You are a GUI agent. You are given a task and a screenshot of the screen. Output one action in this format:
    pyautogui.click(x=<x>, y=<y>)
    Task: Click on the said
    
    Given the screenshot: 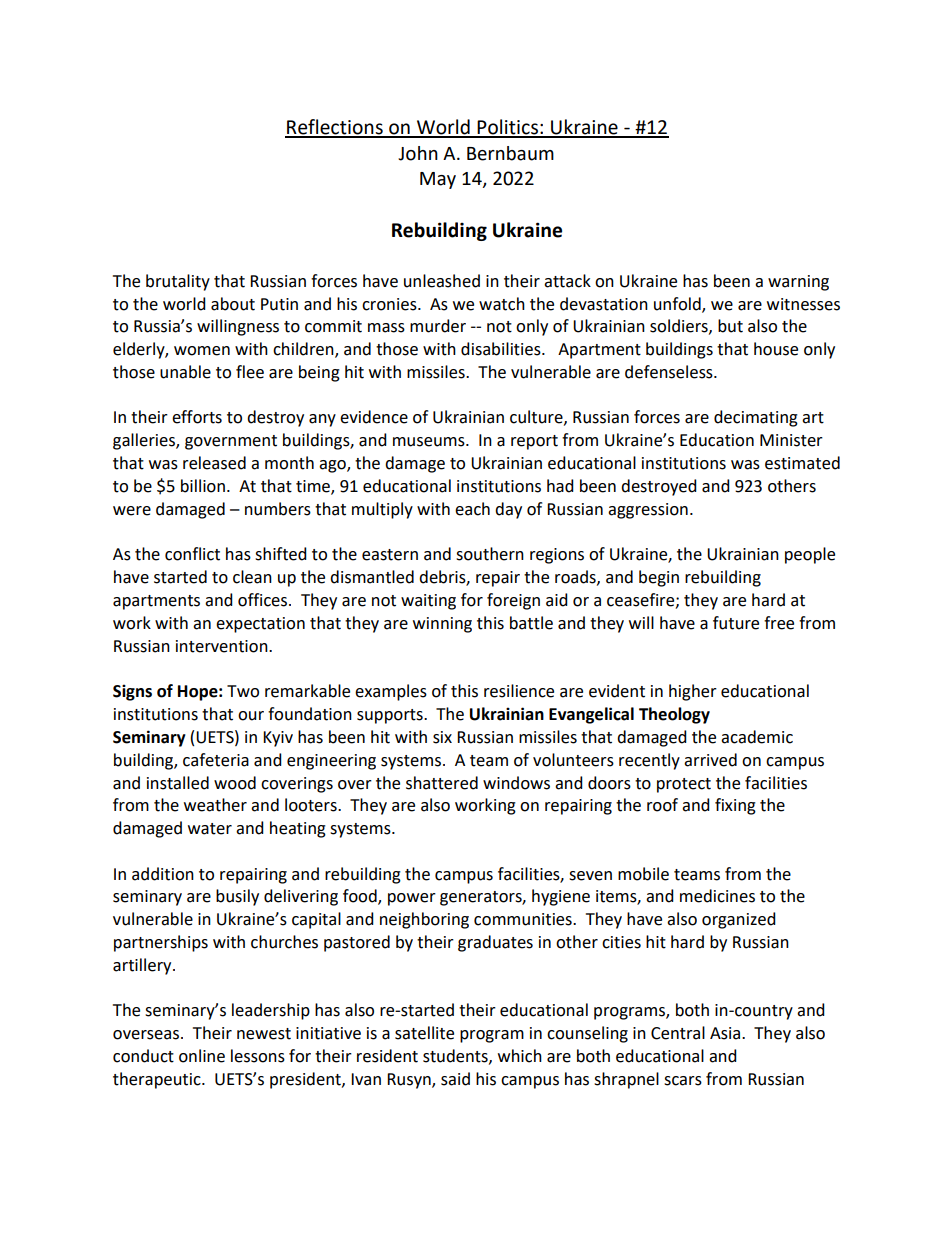 What is the action you would take?
    pyautogui.click(x=455, y=1079)
